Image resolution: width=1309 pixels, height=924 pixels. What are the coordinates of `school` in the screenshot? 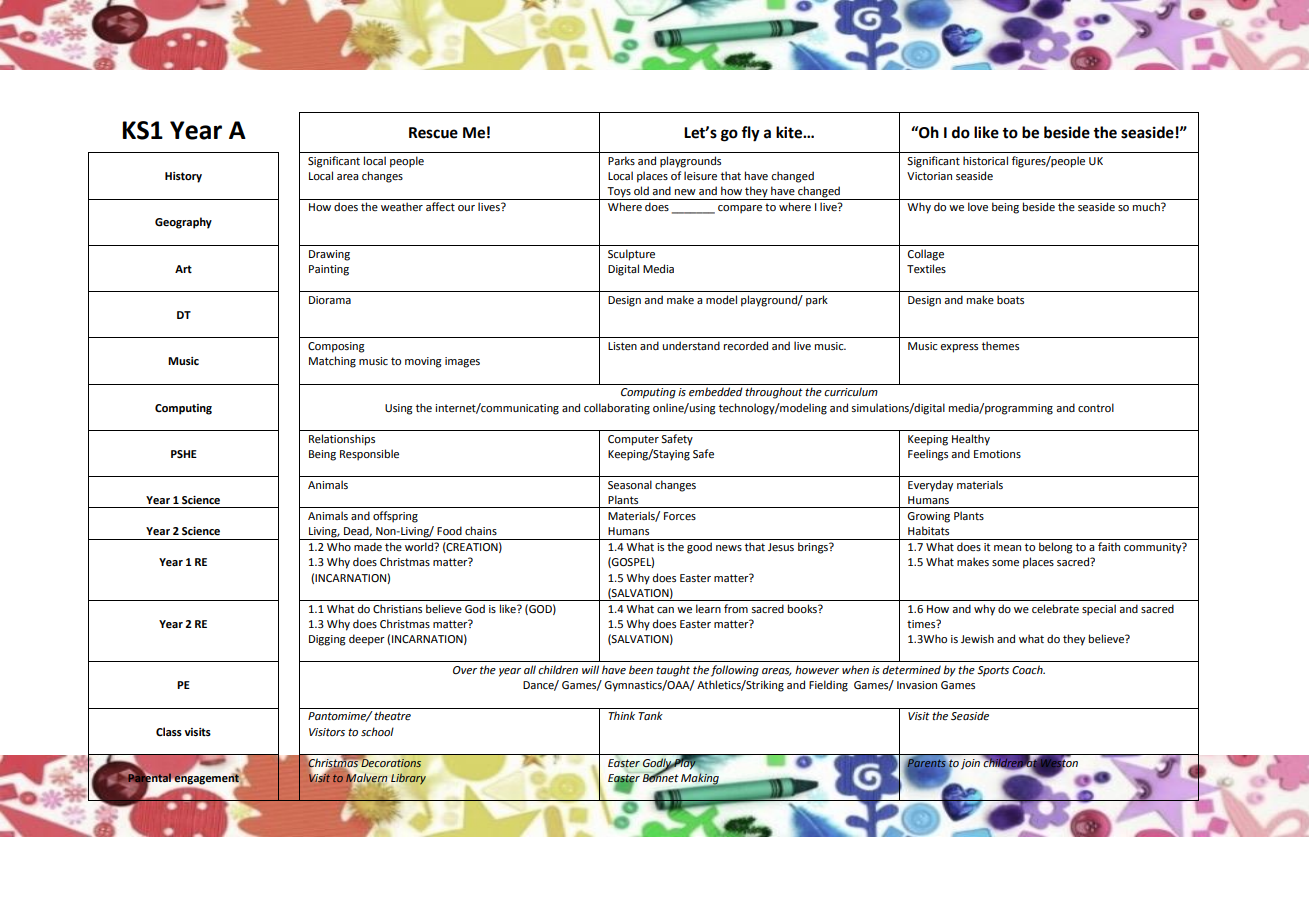 It's located at (377, 731).
